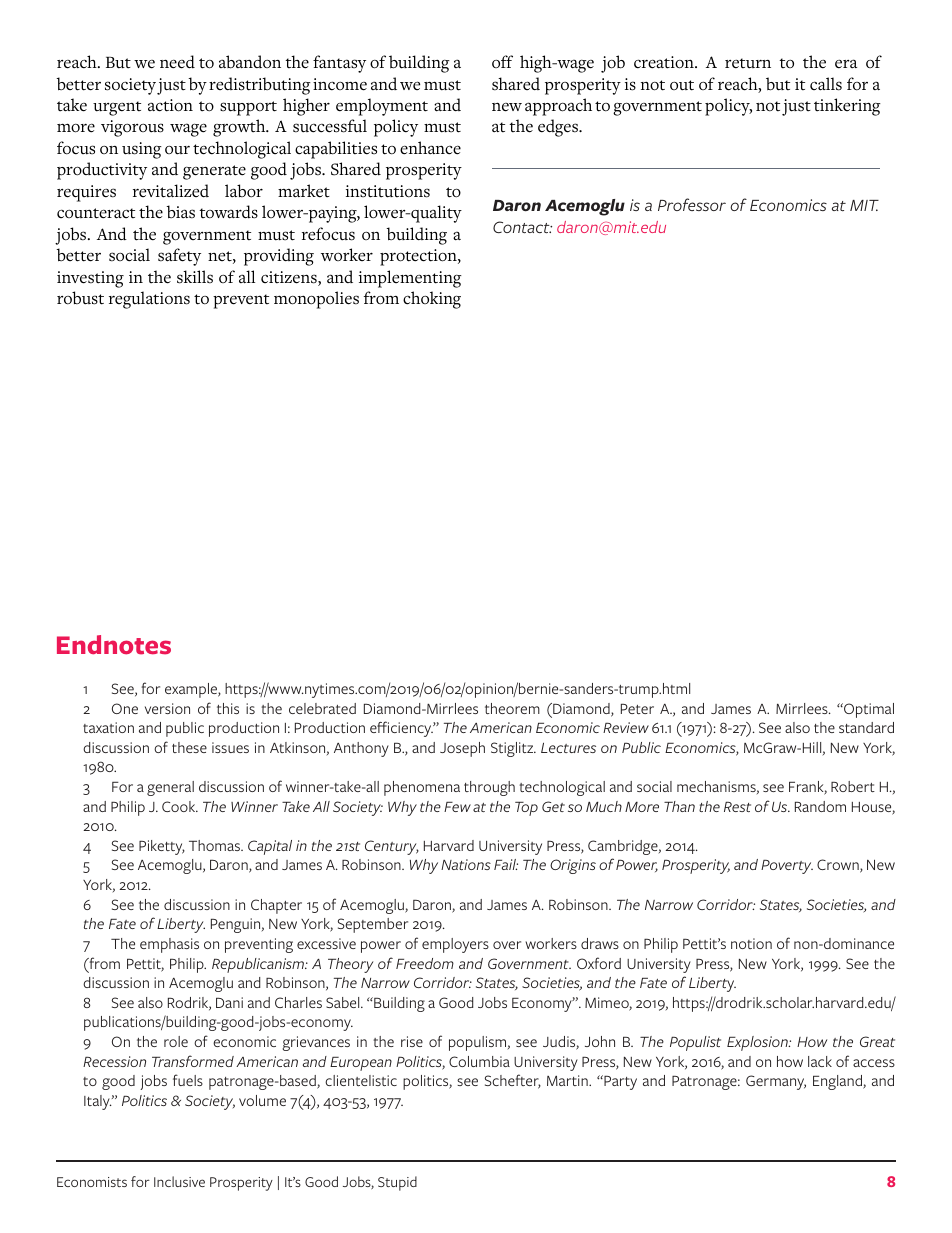 The height and width of the page is (1233, 952). What do you see at coordinates (751, 943) in the page?
I see `notion` at bounding box center [751, 943].
